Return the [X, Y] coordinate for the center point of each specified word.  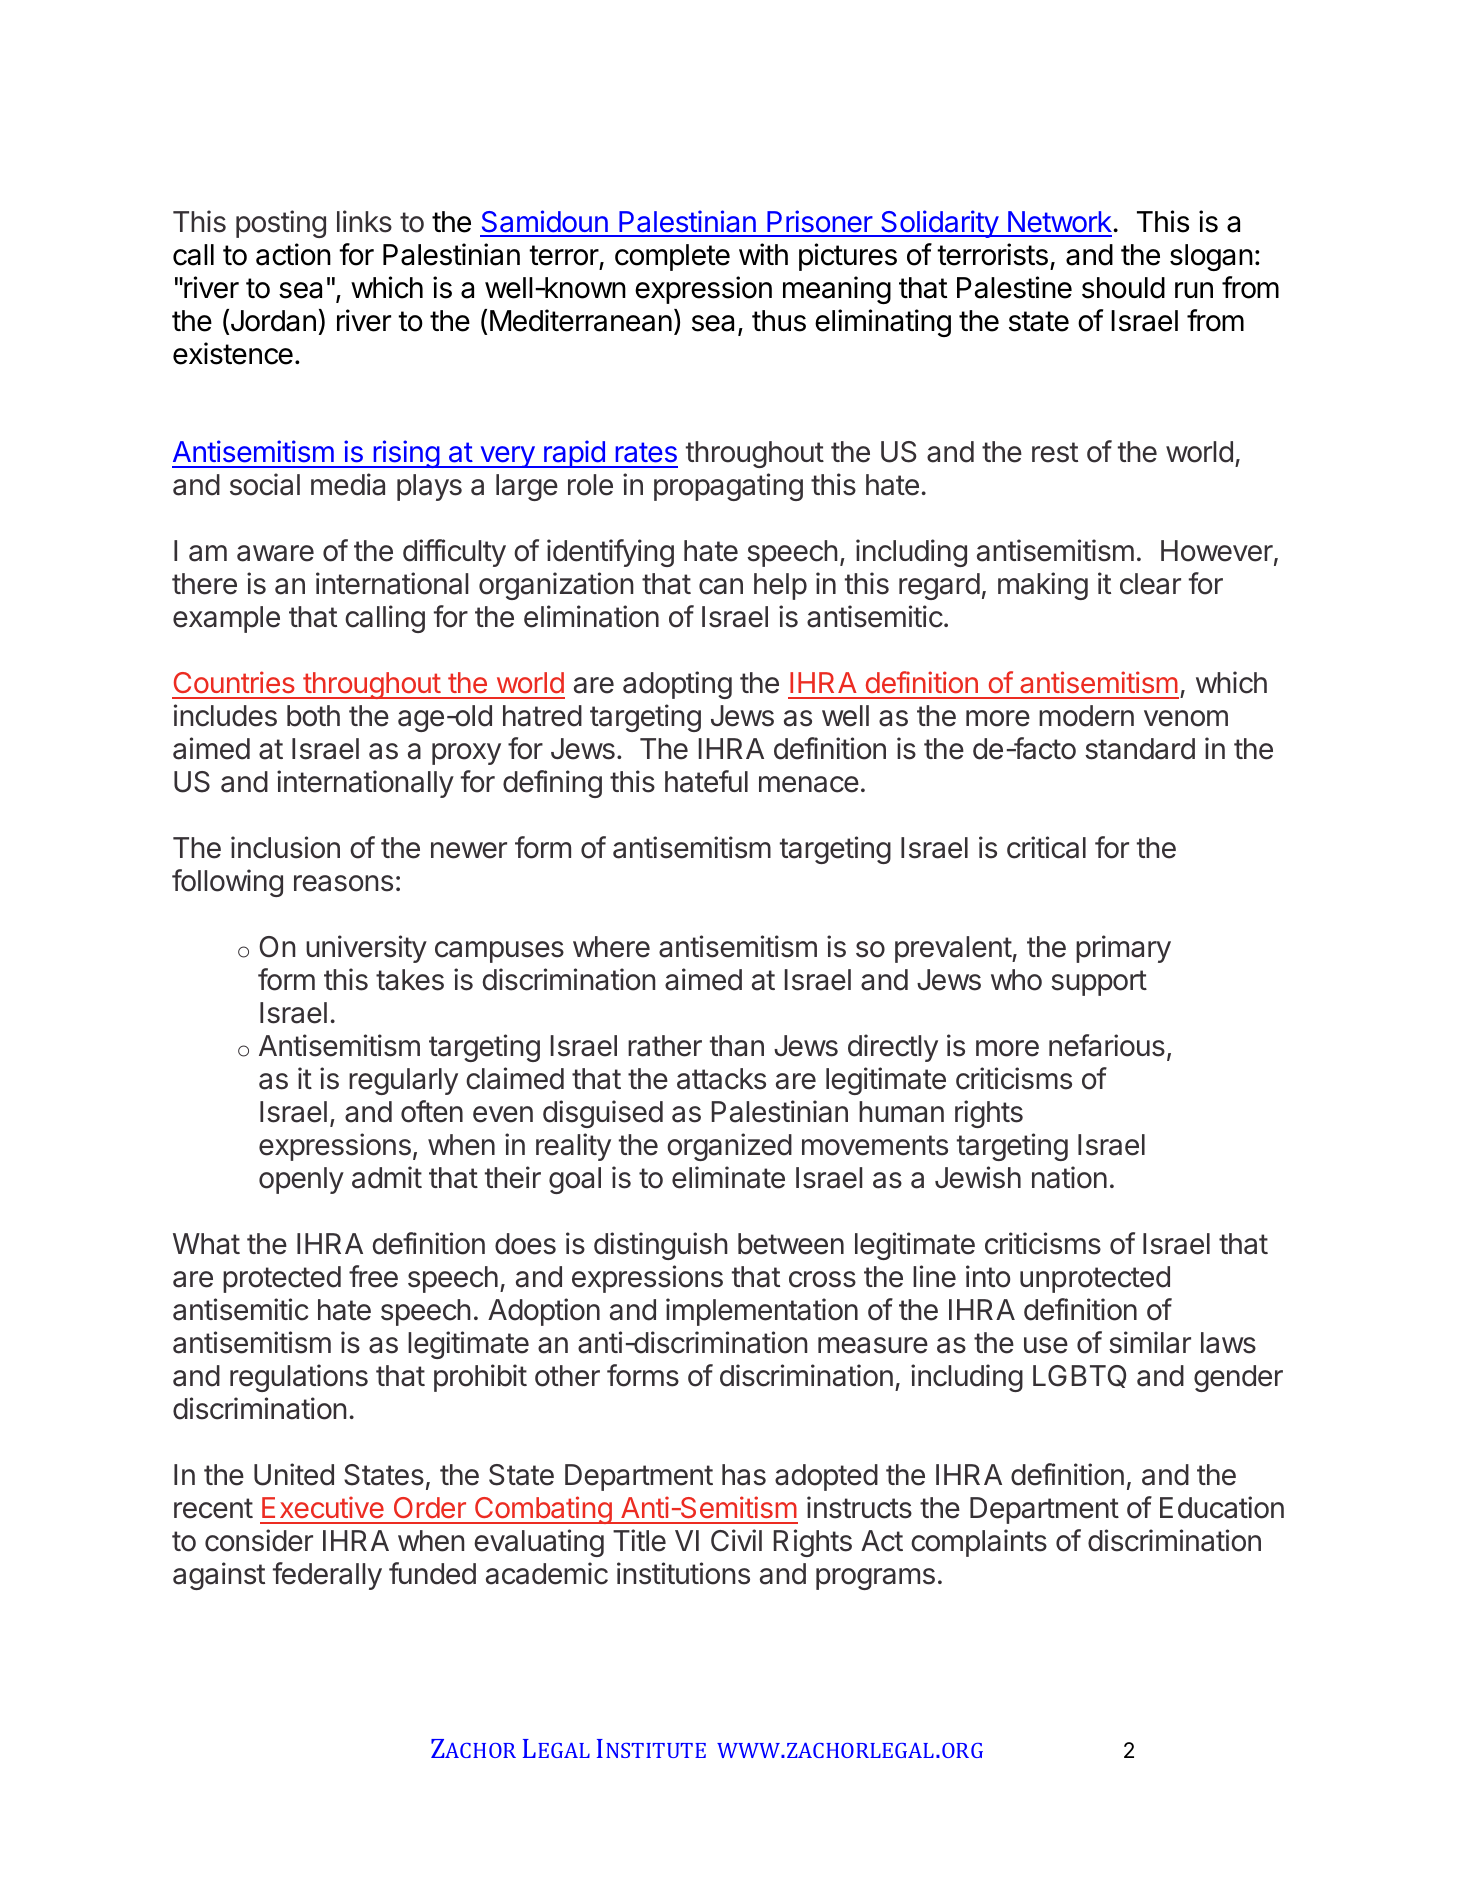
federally [327, 1576]
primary [1123, 949]
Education [1222, 1507]
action [293, 254]
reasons [343, 883]
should [1123, 288]
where [611, 947]
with [763, 254]
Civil [736, 1540]
